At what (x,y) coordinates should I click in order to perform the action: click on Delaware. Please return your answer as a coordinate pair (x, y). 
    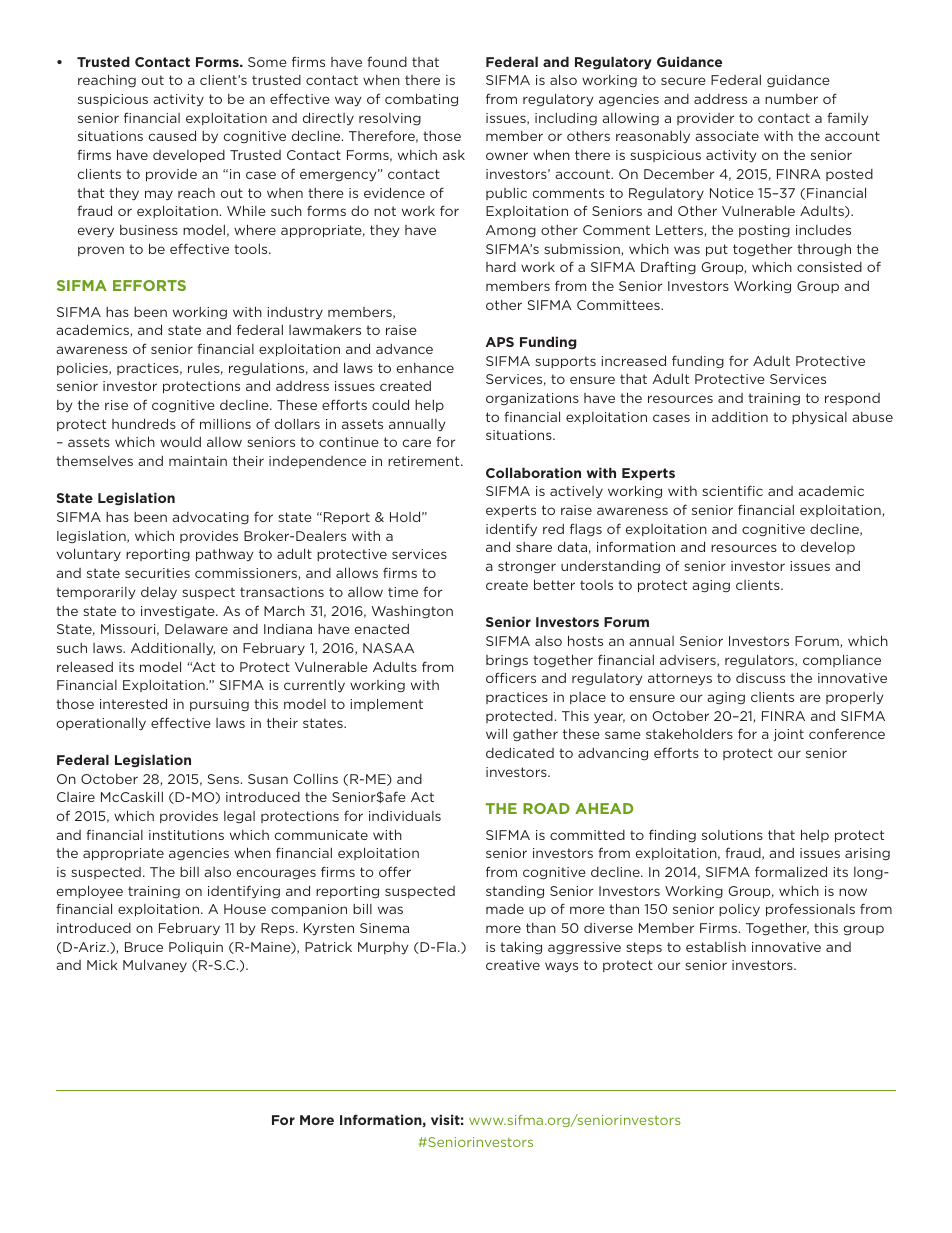
    Looking at the image, I should click on (196, 629).
